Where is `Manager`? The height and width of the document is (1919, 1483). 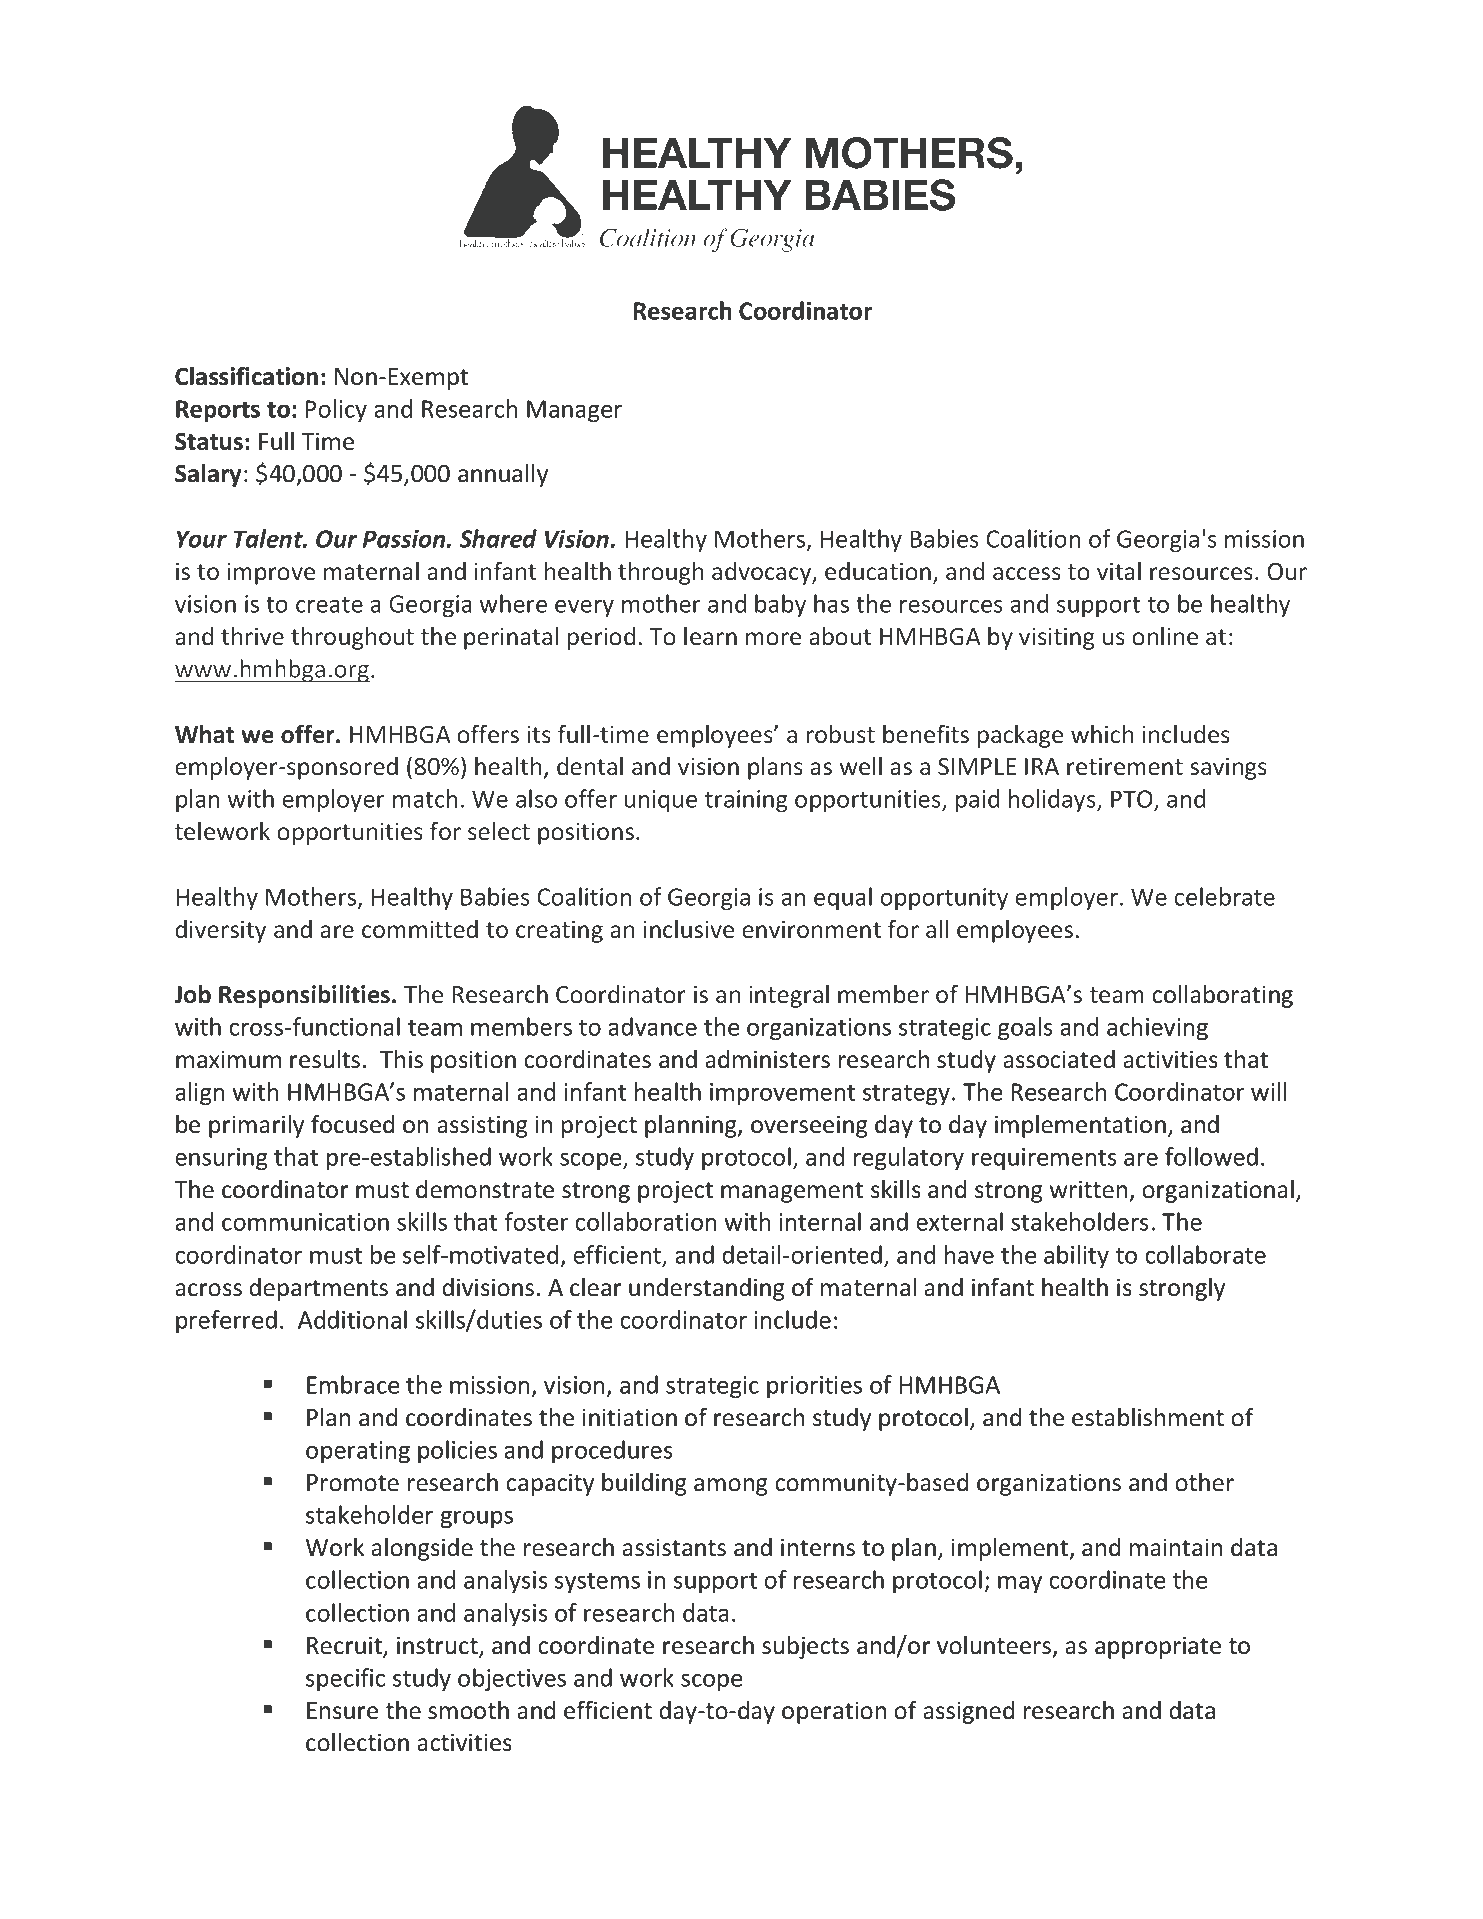 Manager is located at coordinates (574, 411).
